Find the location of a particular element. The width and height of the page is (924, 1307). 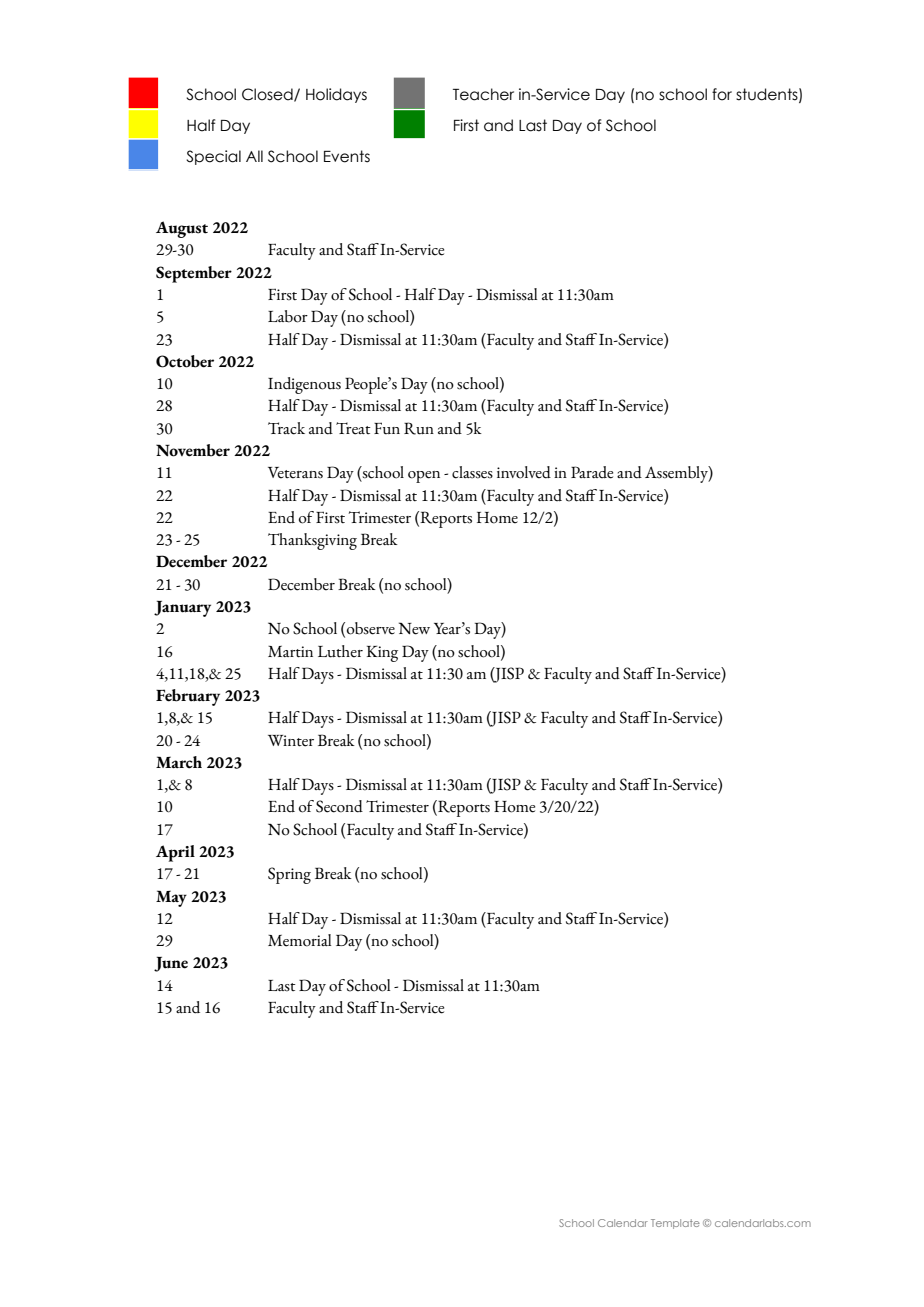

All is located at coordinates (254, 156).
